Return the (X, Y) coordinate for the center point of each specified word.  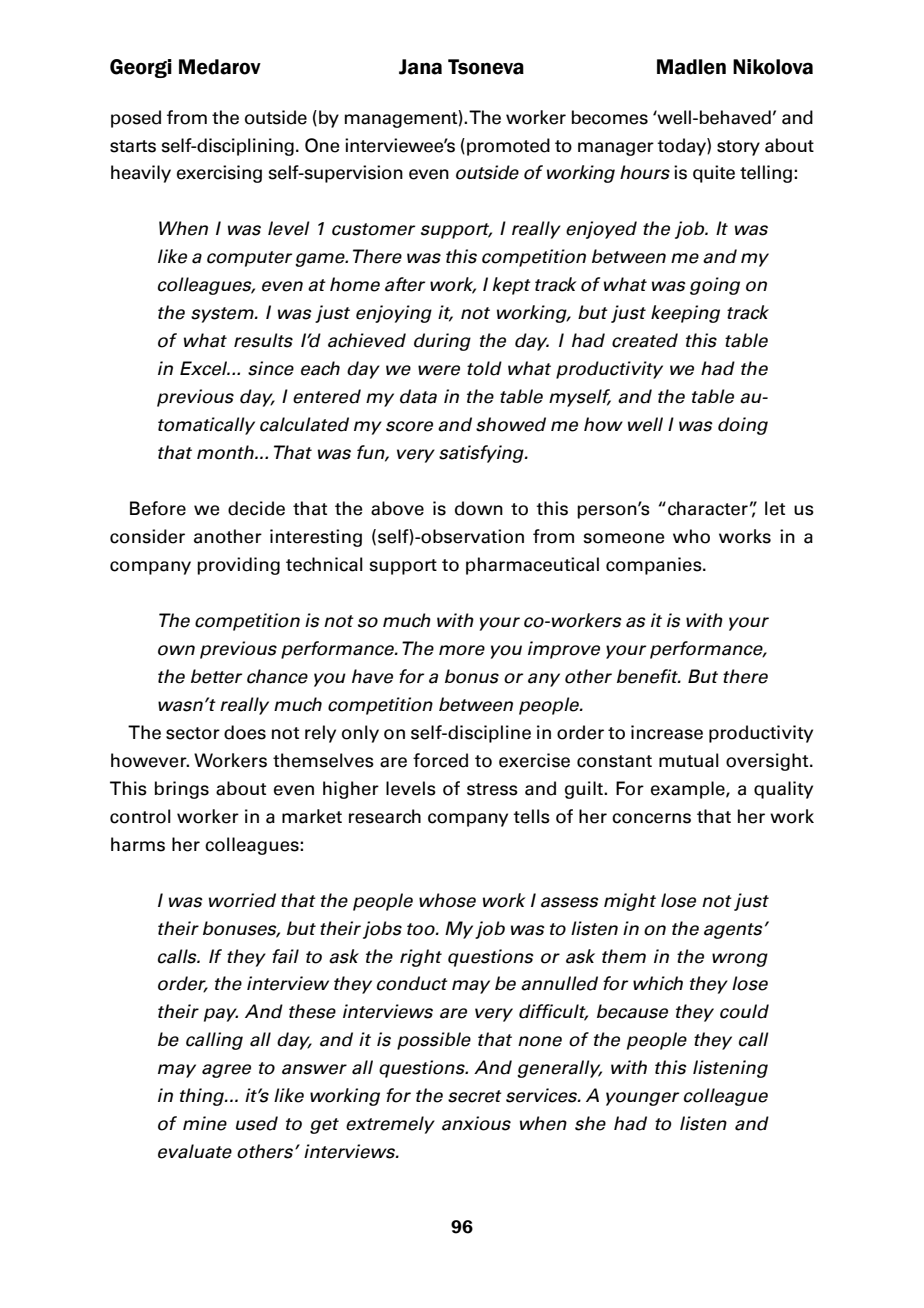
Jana (420, 67)
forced (440, 760)
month (226, 452)
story (738, 148)
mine (205, 1123)
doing (743, 426)
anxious (476, 1123)
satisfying (482, 454)
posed (136, 119)
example (689, 790)
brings (182, 790)
